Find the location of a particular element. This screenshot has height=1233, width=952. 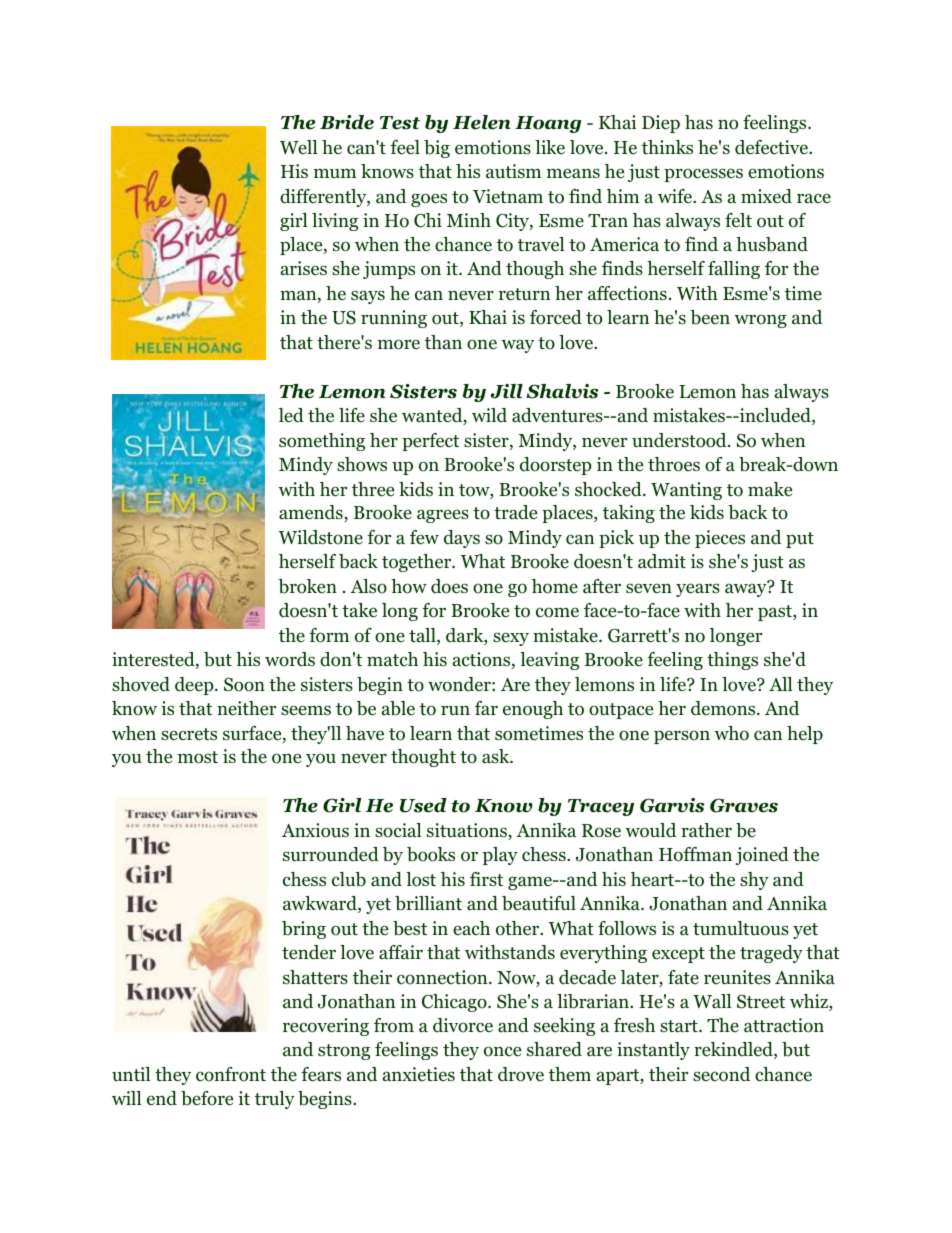

processes is located at coordinates (703, 175).
